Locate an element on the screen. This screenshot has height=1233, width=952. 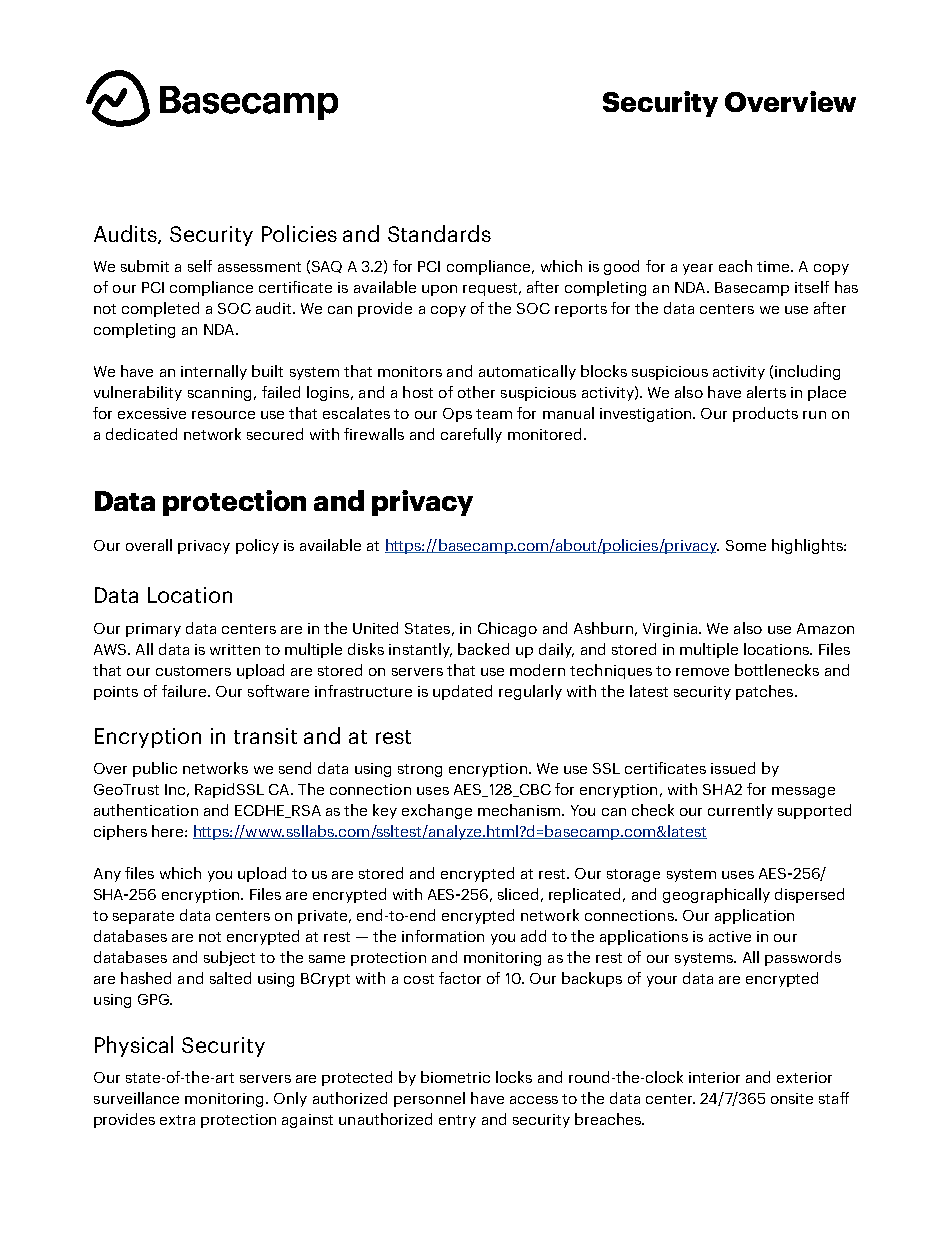
patches is located at coordinates (764, 692).
